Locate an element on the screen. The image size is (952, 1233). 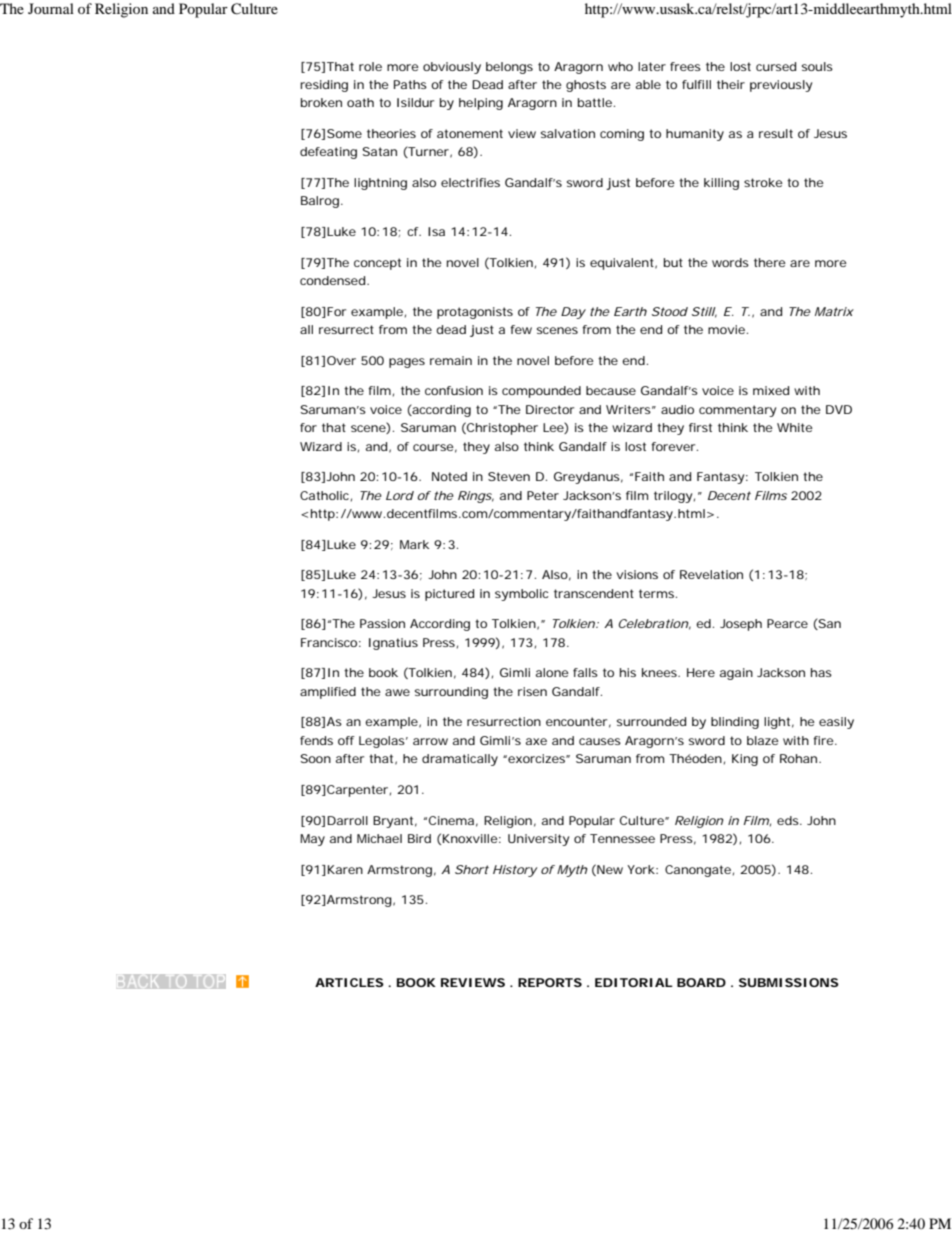
obviously is located at coordinates (452, 68).
